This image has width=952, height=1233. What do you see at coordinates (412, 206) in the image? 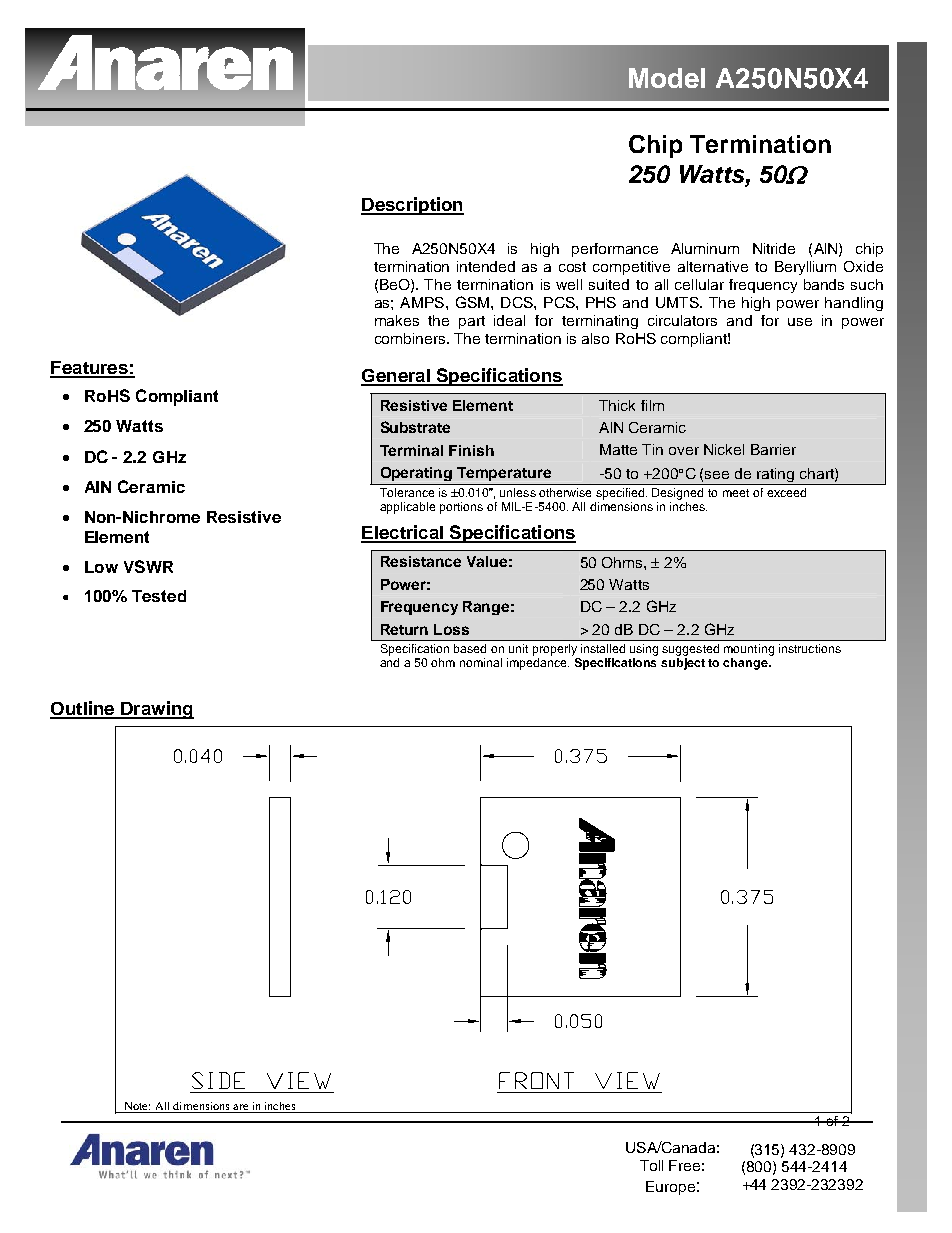
I see `Description` at bounding box center [412, 206].
